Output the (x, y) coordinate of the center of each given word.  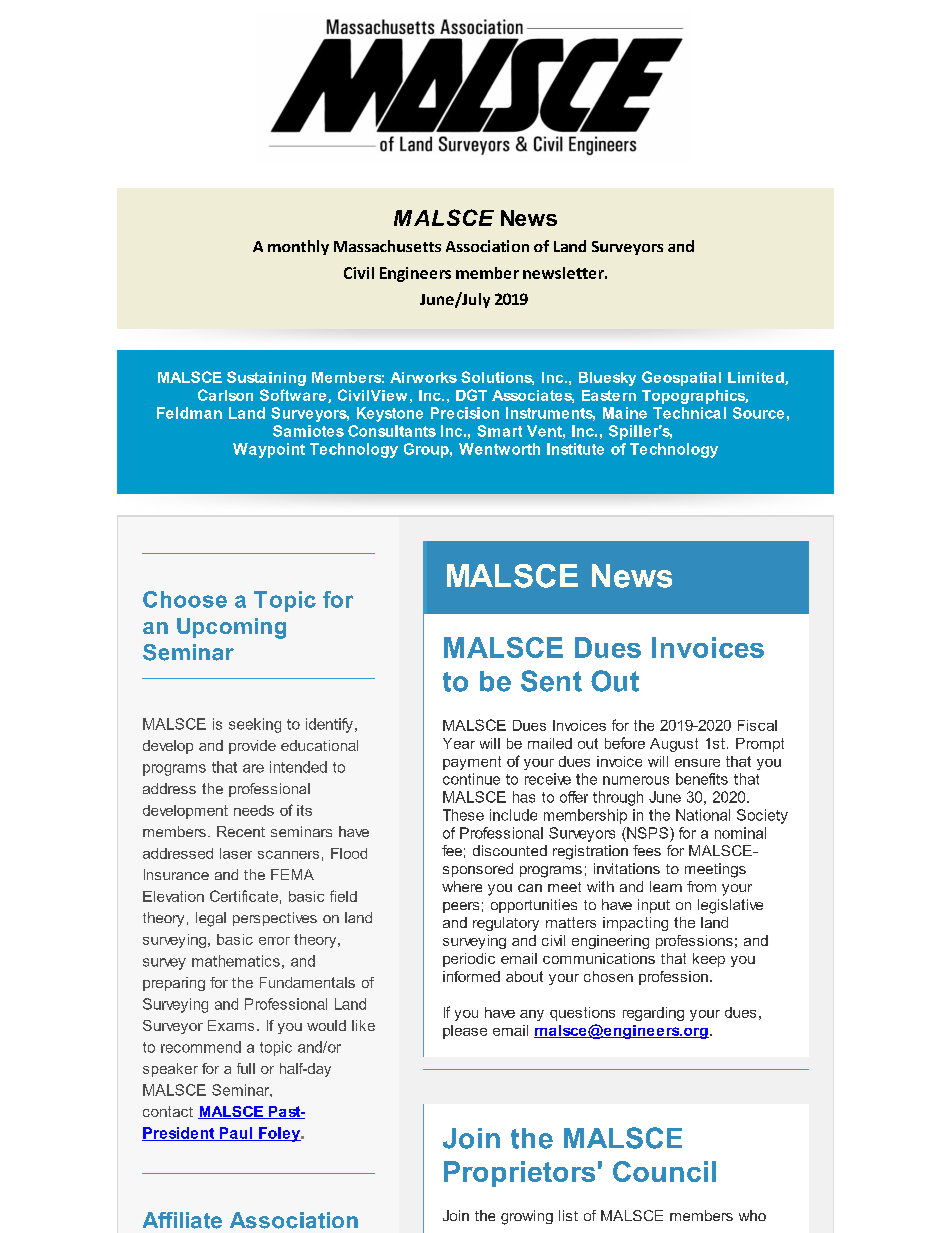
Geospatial (681, 378)
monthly (298, 247)
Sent (551, 681)
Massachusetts (387, 246)
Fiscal (757, 725)
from (701, 886)
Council (664, 1171)
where (462, 886)
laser (236, 853)
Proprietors (519, 1174)
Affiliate (182, 1220)
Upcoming (231, 628)
